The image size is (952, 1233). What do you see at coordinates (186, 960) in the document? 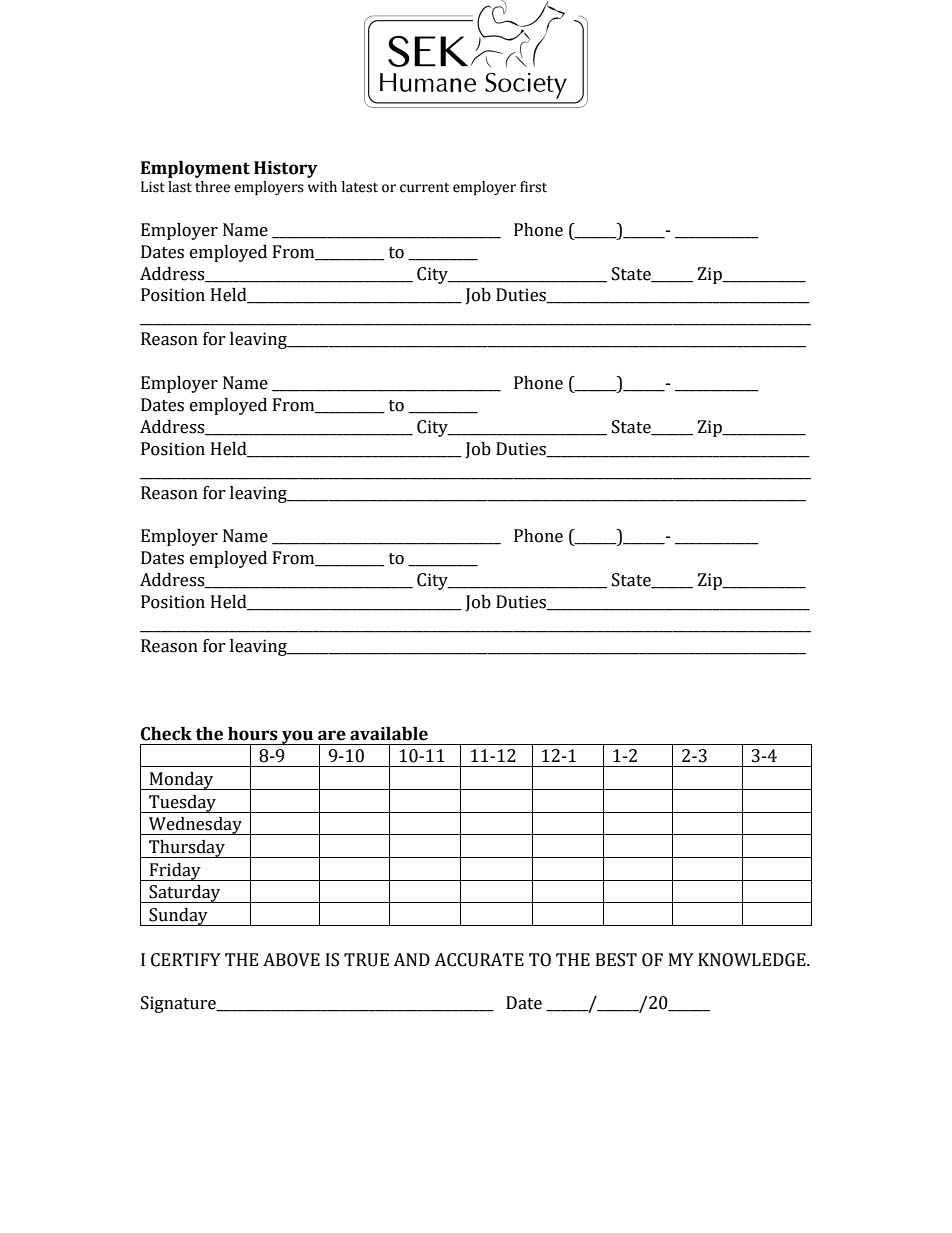
I see `CERTIFY` at bounding box center [186, 960].
